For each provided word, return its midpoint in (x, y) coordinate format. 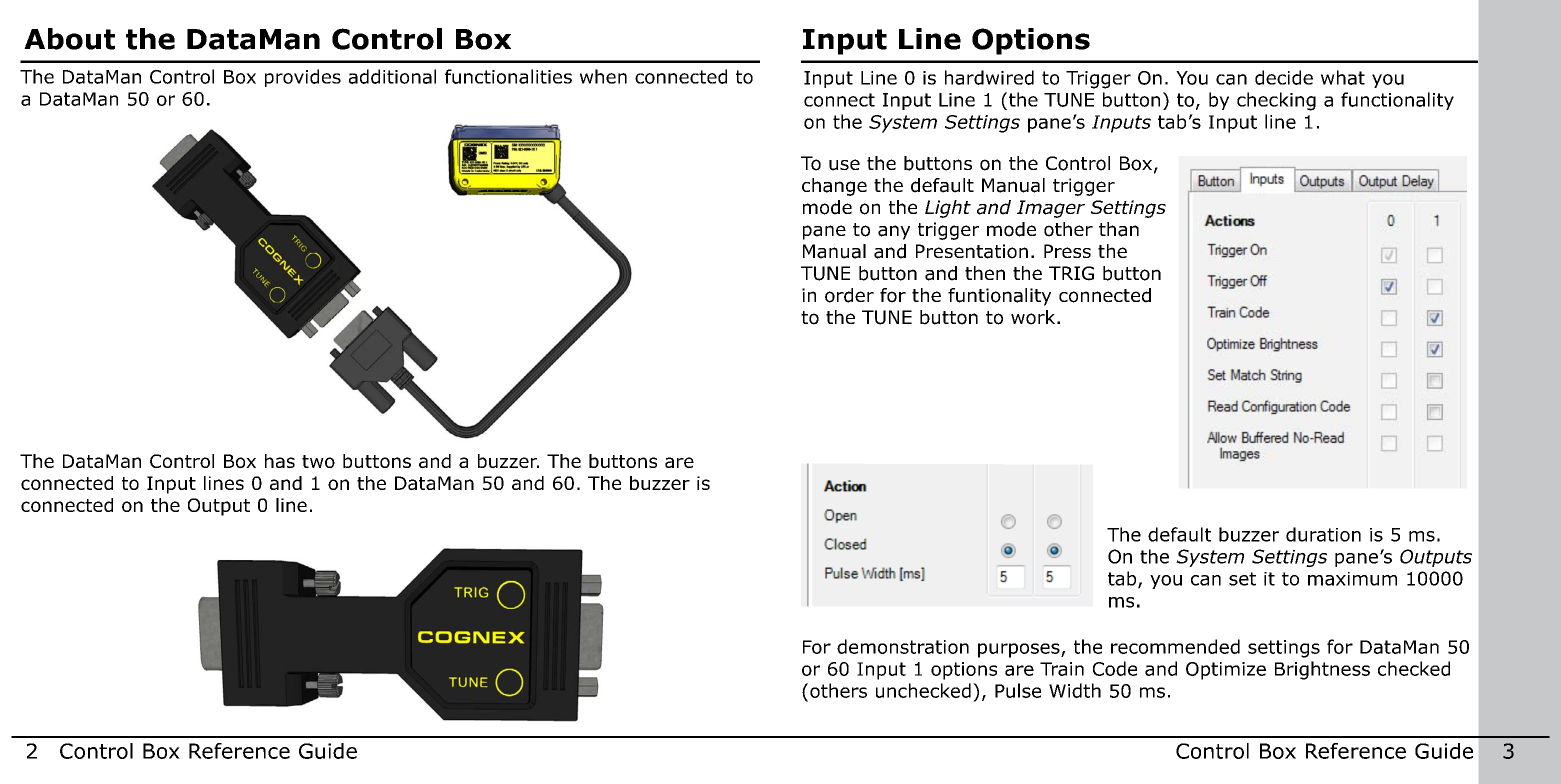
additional (392, 76)
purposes (1020, 650)
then (985, 273)
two (318, 461)
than (1119, 229)
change (834, 187)
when (603, 76)
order (849, 295)
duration (1323, 534)
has (280, 461)
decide (1284, 77)
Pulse (1018, 690)
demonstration (903, 646)
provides (303, 78)
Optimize (1226, 671)
